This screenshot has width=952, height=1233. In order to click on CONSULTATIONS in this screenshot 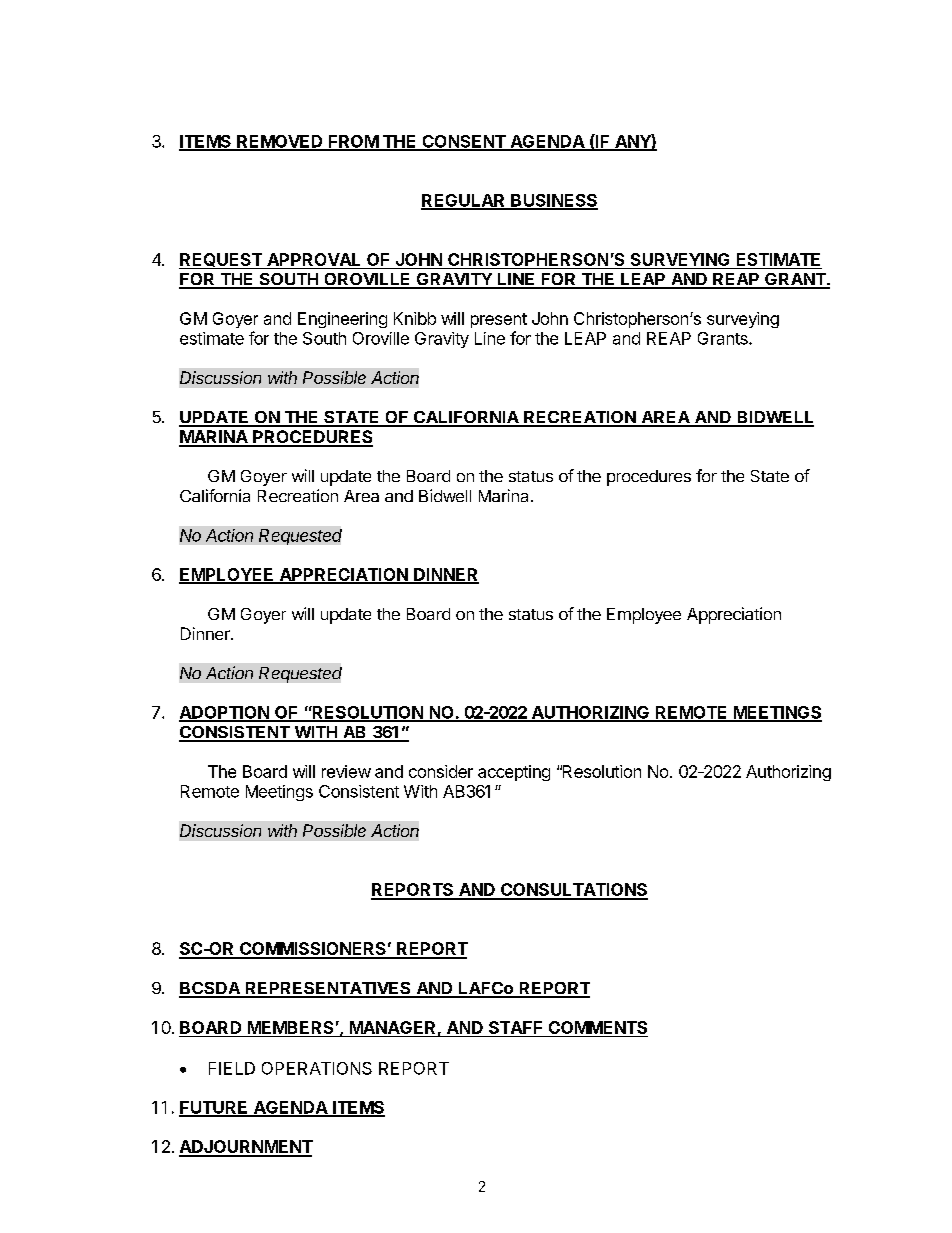, I will do `click(573, 891)`.
